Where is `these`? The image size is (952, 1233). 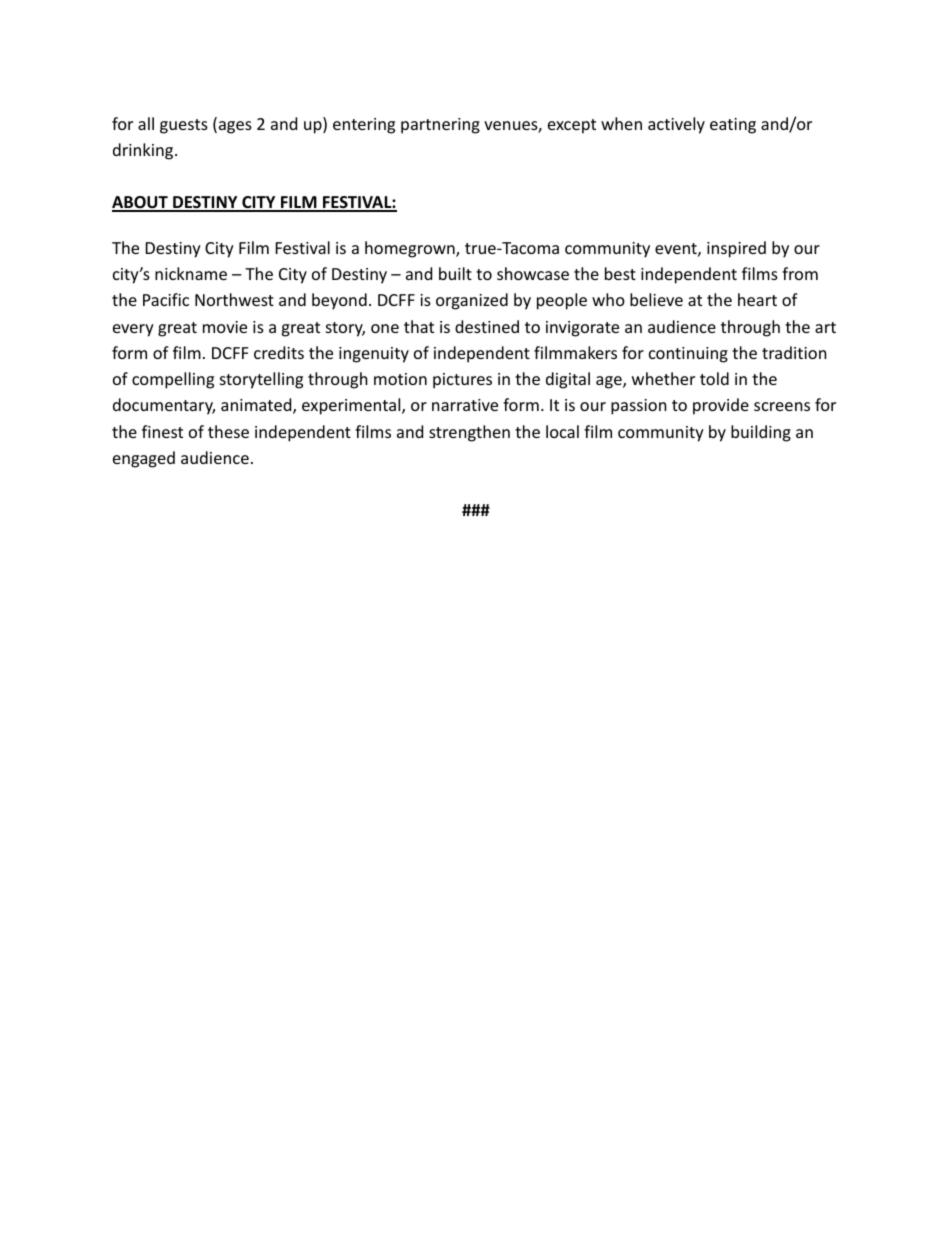 these is located at coordinates (228, 431).
